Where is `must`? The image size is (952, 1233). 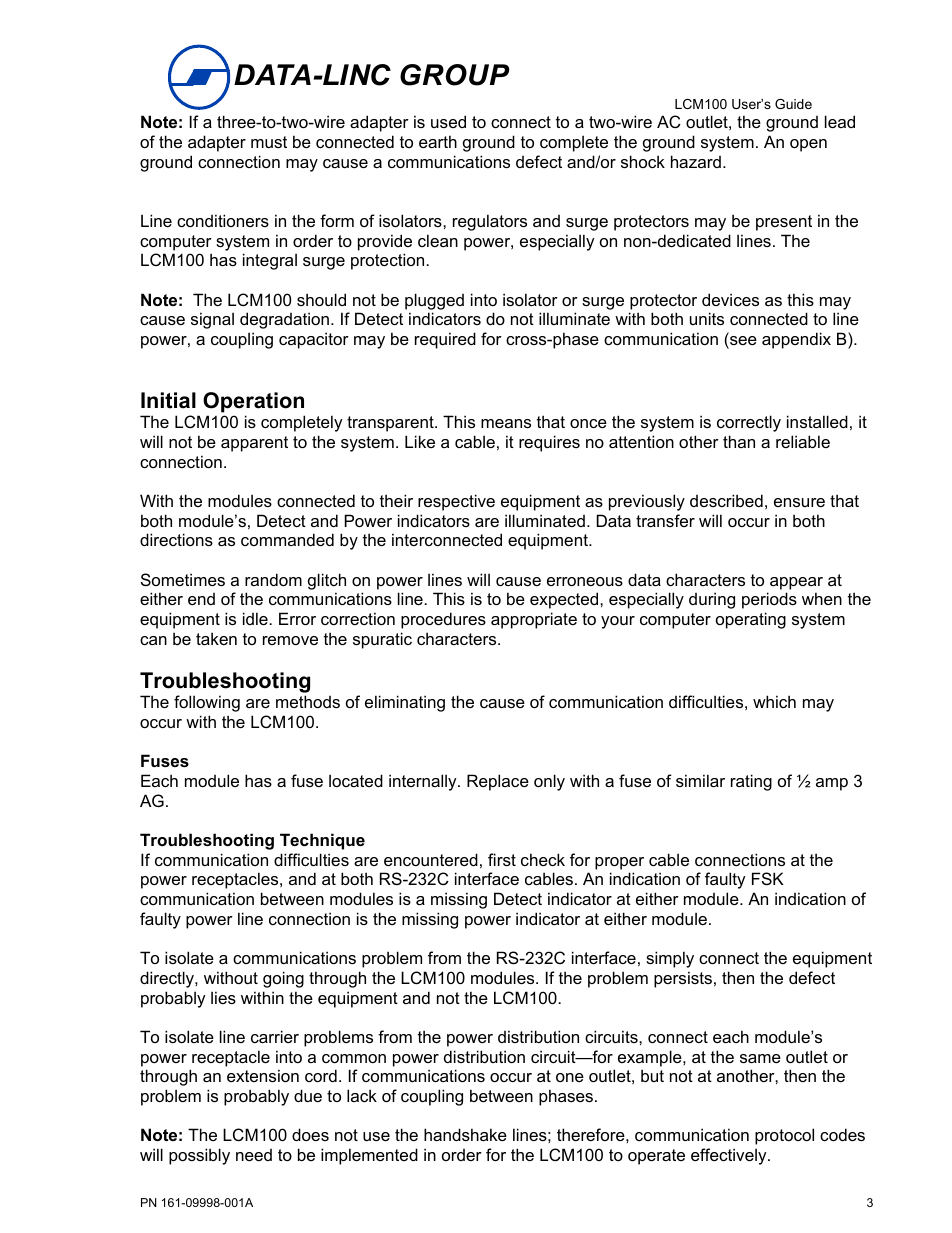 must is located at coordinates (269, 142).
